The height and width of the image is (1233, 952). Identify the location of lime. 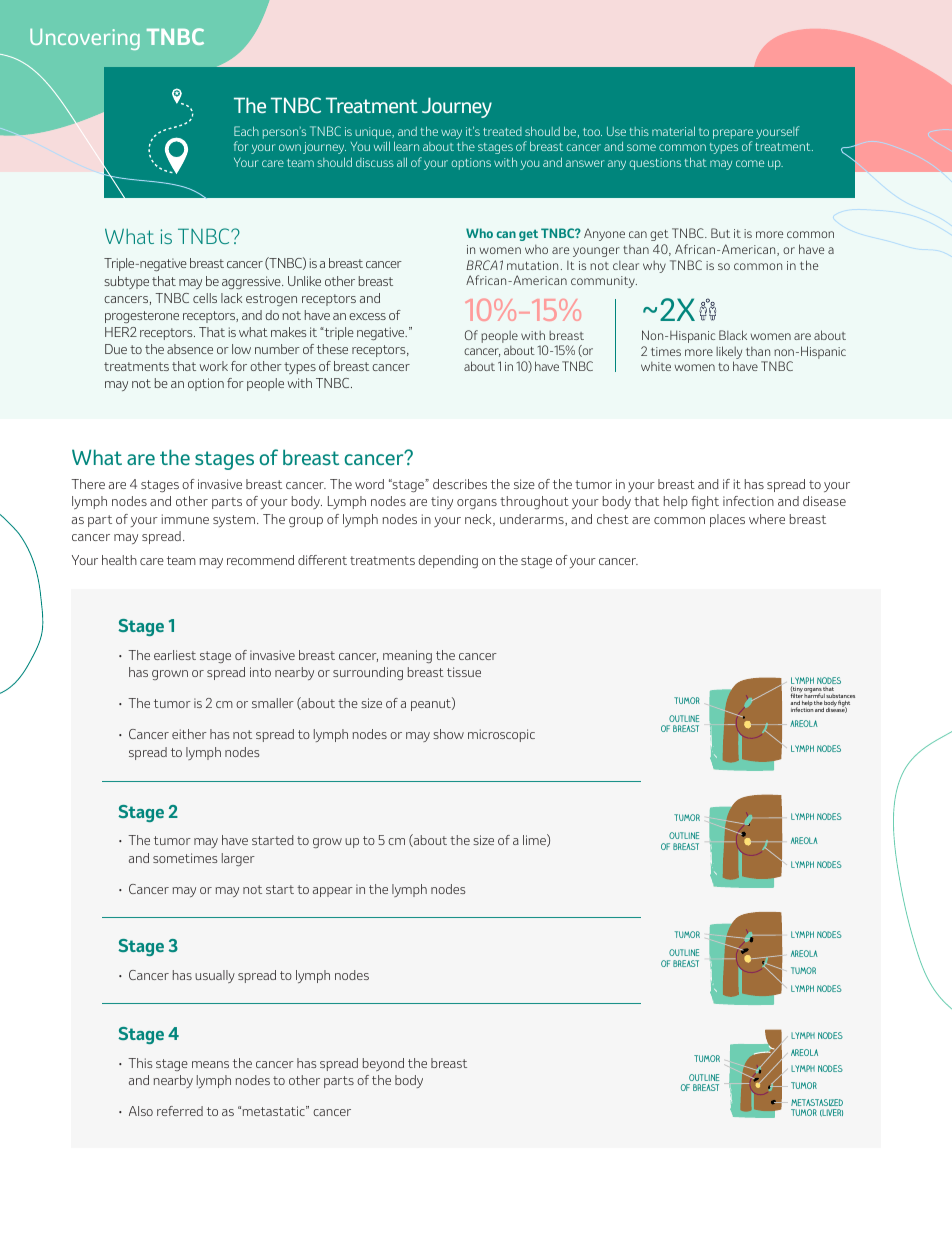
(535, 840).
